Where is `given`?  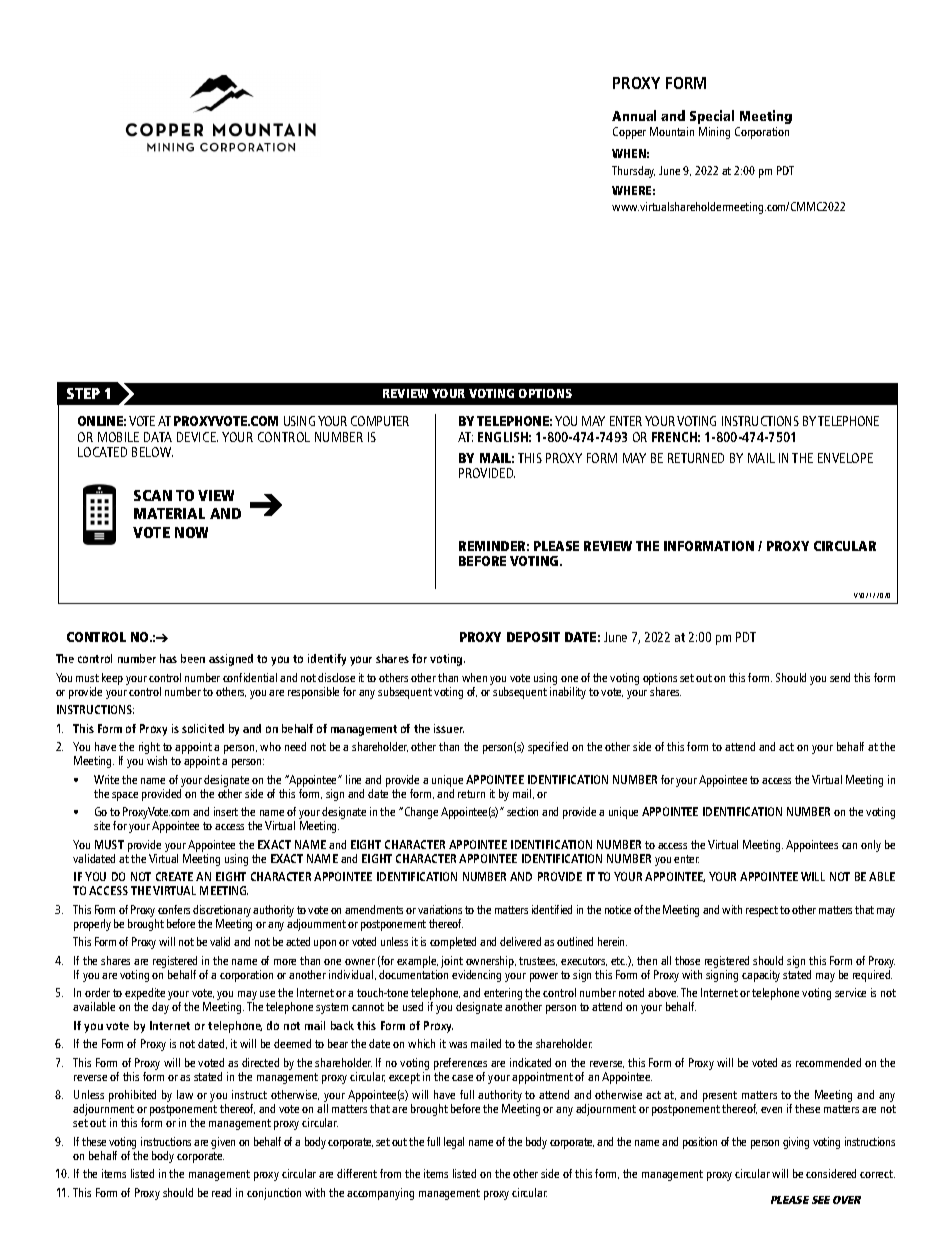
given is located at coordinates (223, 1143).
